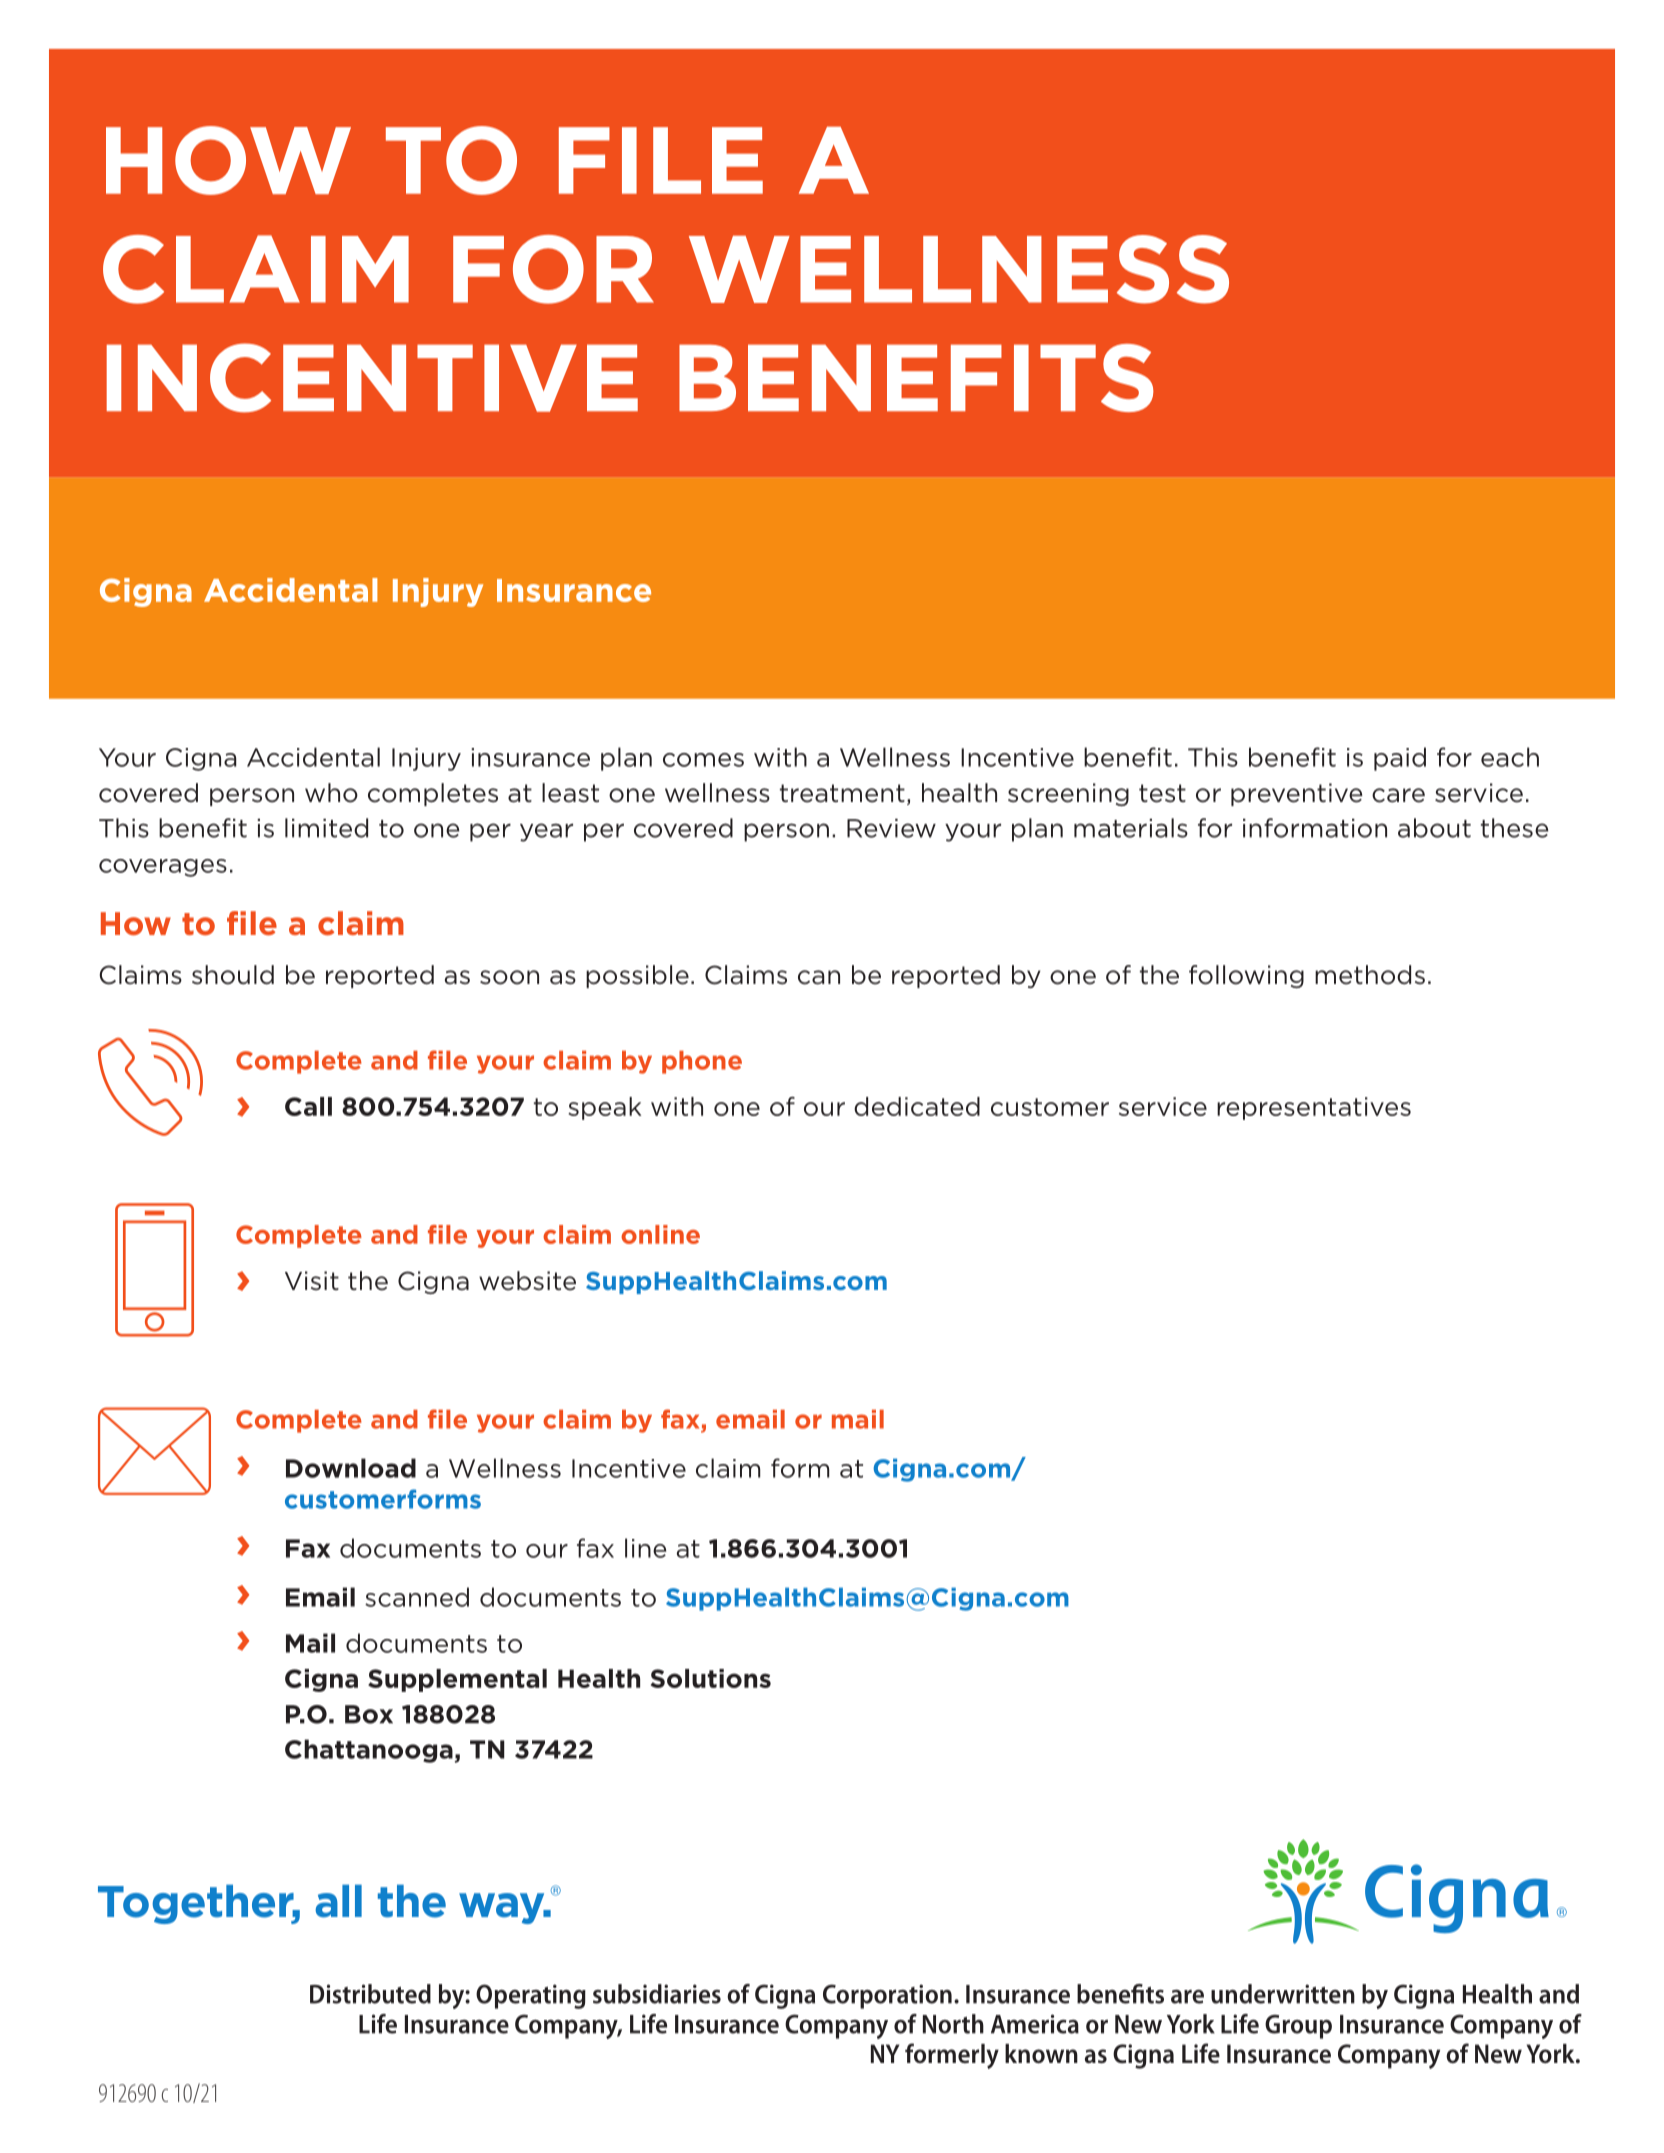  What do you see at coordinates (711, 1678) in the screenshot?
I see `Solutions` at bounding box center [711, 1678].
